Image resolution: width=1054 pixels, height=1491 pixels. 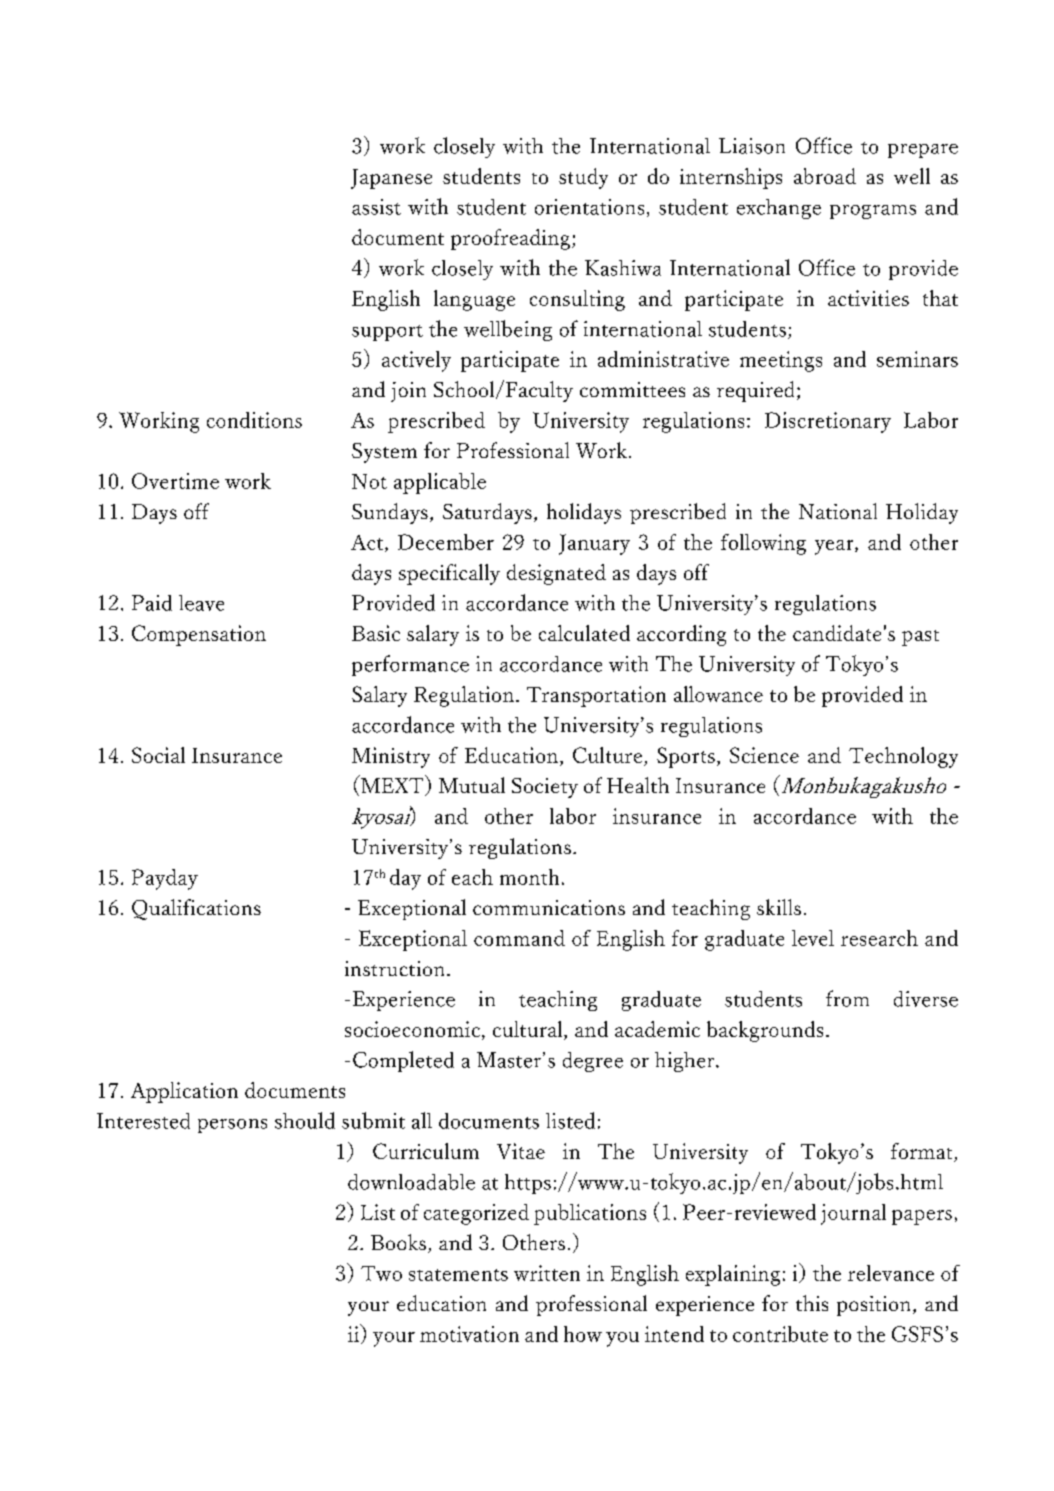 What do you see at coordinates (920, 638) in the screenshot?
I see `past` at bounding box center [920, 638].
